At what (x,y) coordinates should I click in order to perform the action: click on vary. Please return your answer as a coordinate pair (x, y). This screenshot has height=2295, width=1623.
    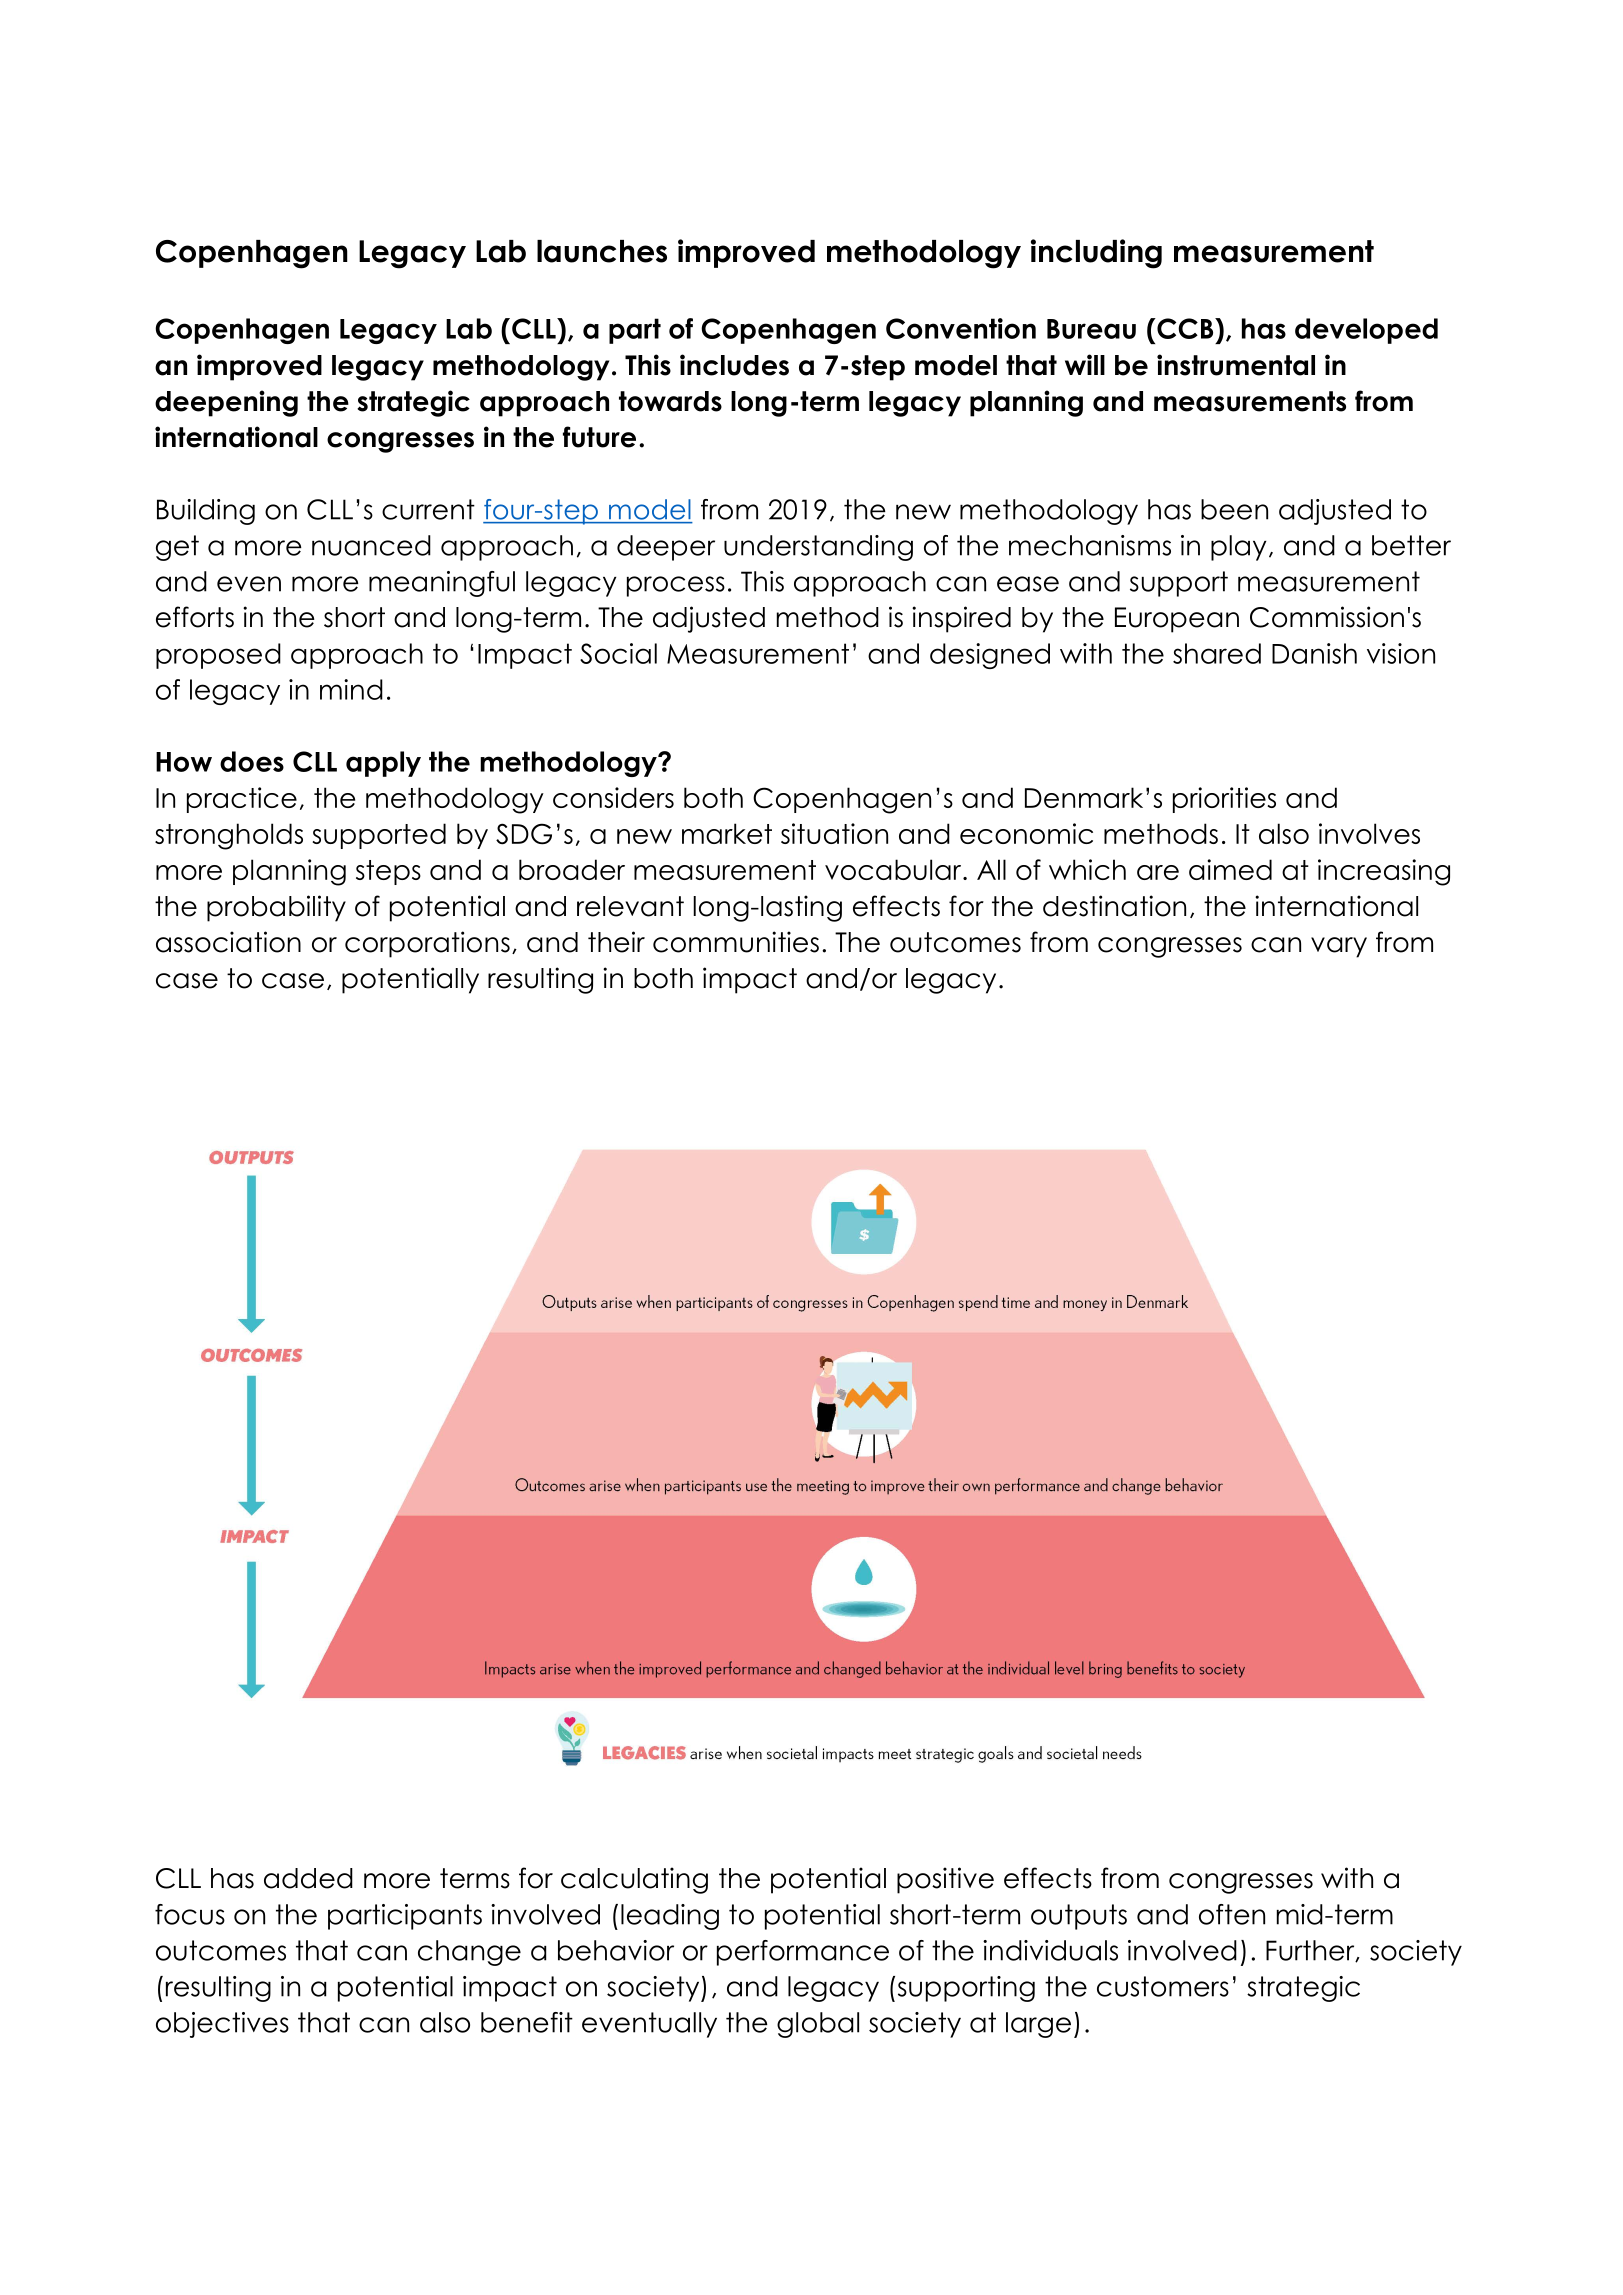
    Looking at the image, I should click on (1339, 947).
